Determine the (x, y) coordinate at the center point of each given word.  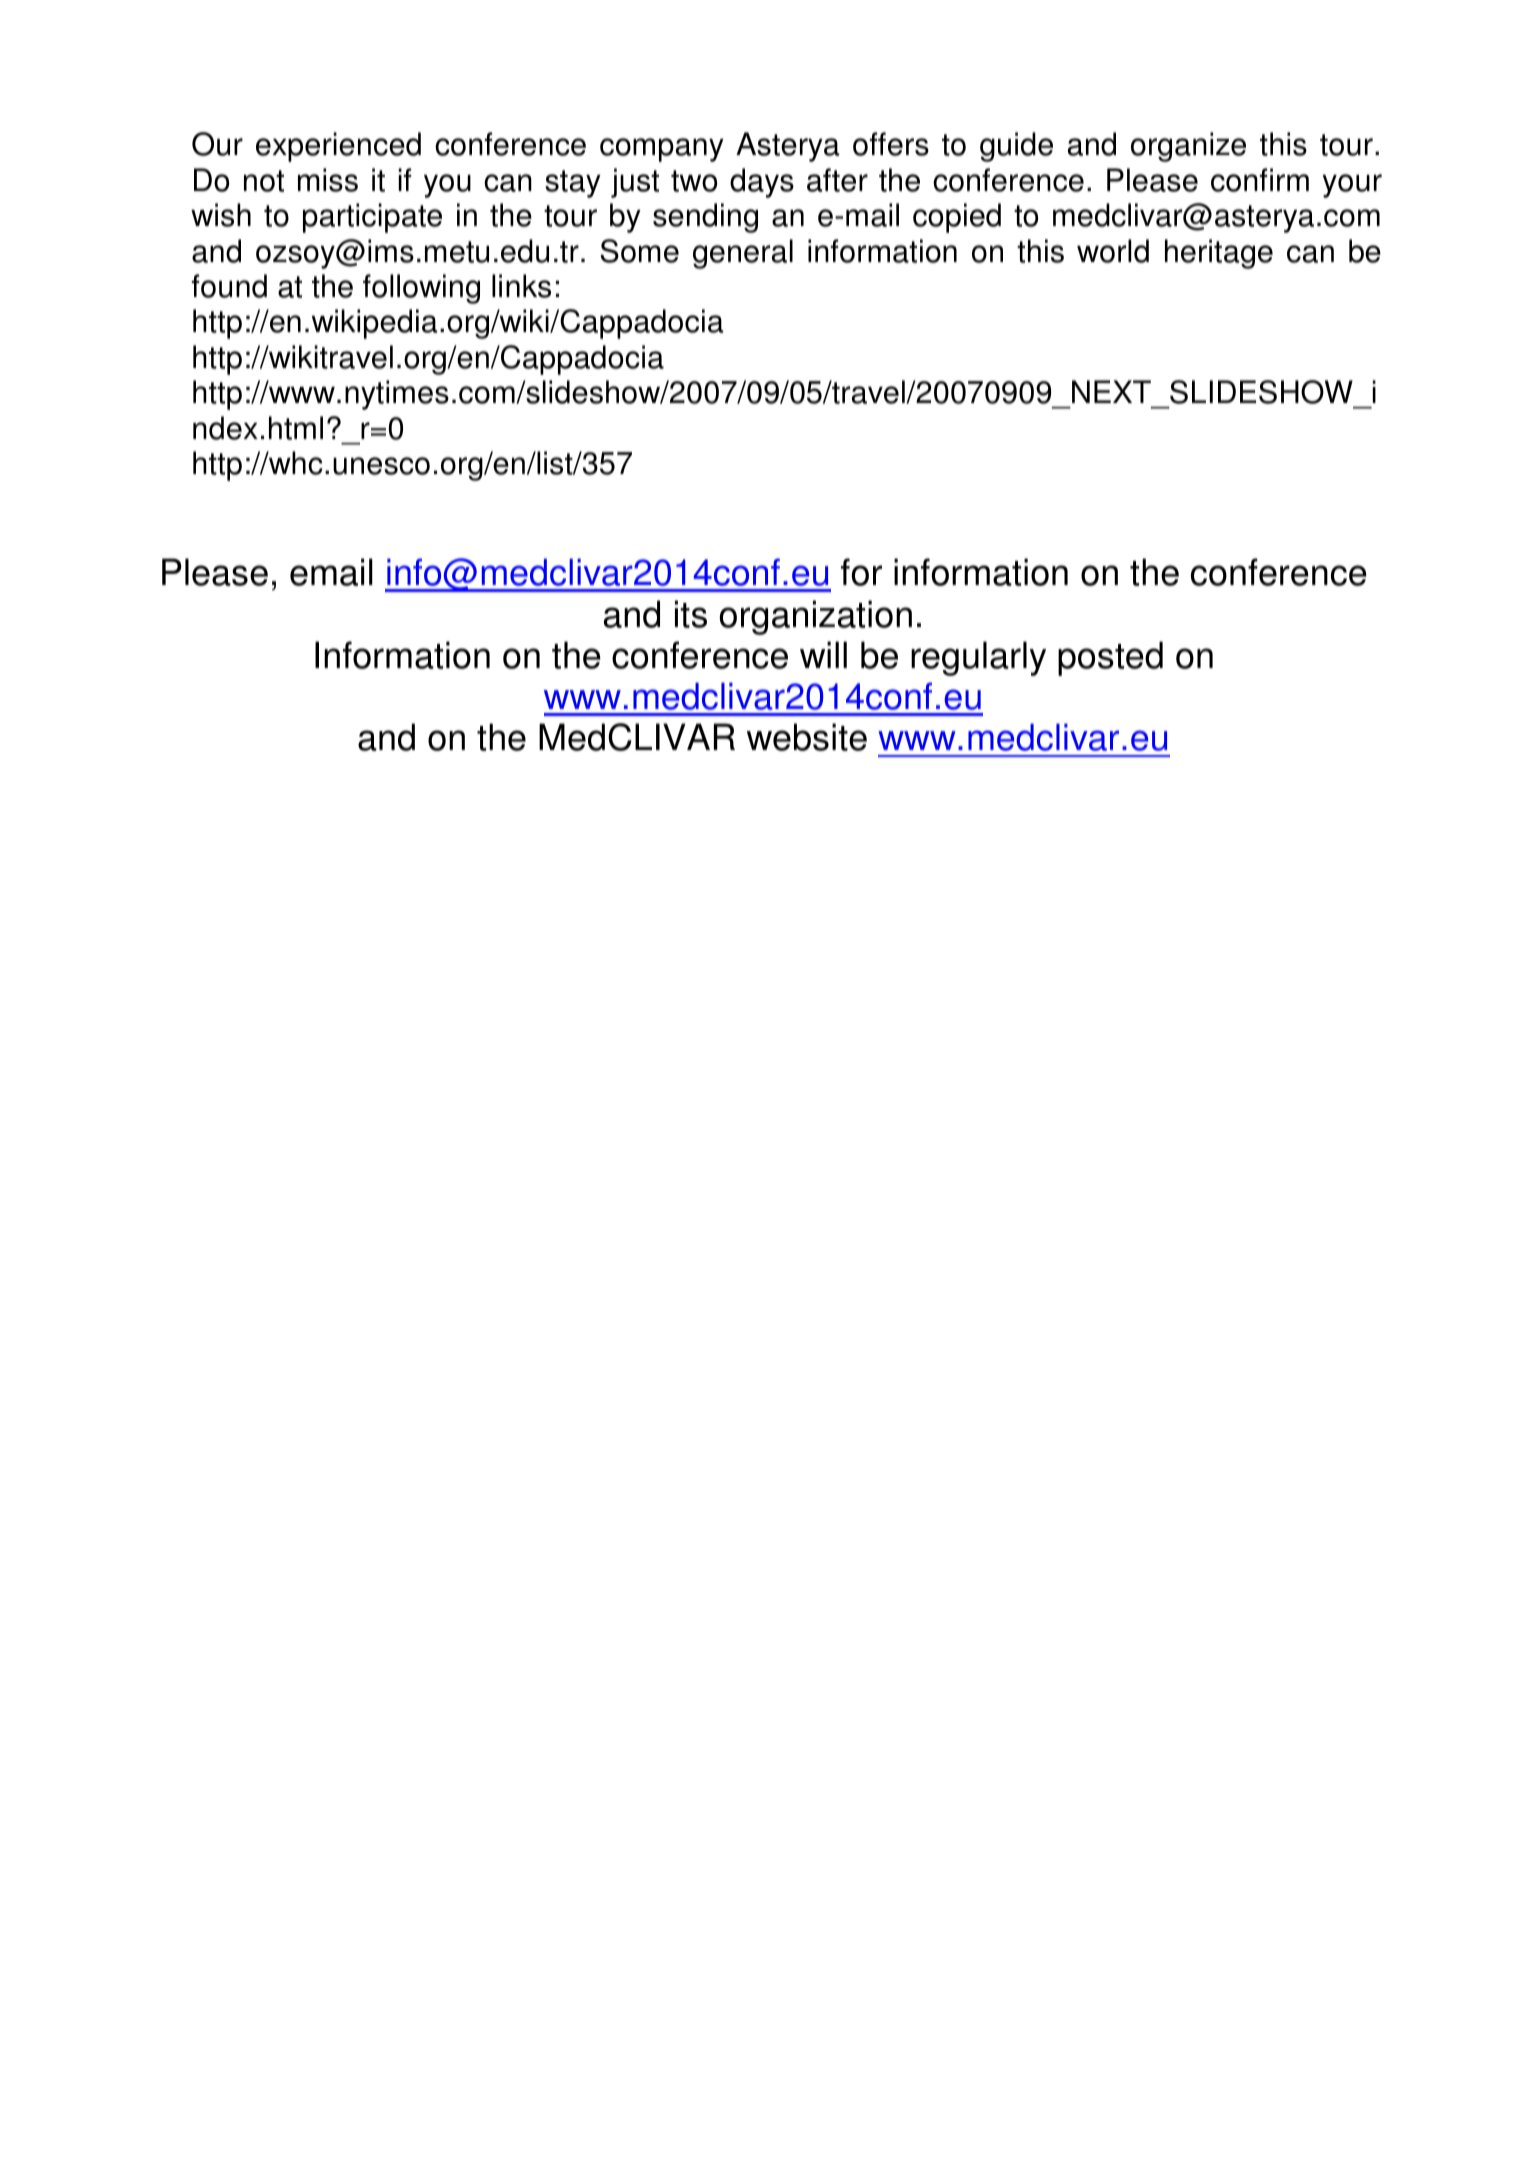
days (762, 183)
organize (1188, 147)
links (521, 286)
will (823, 654)
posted (1110, 658)
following (421, 289)
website (807, 737)
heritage (1219, 254)
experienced (338, 147)
